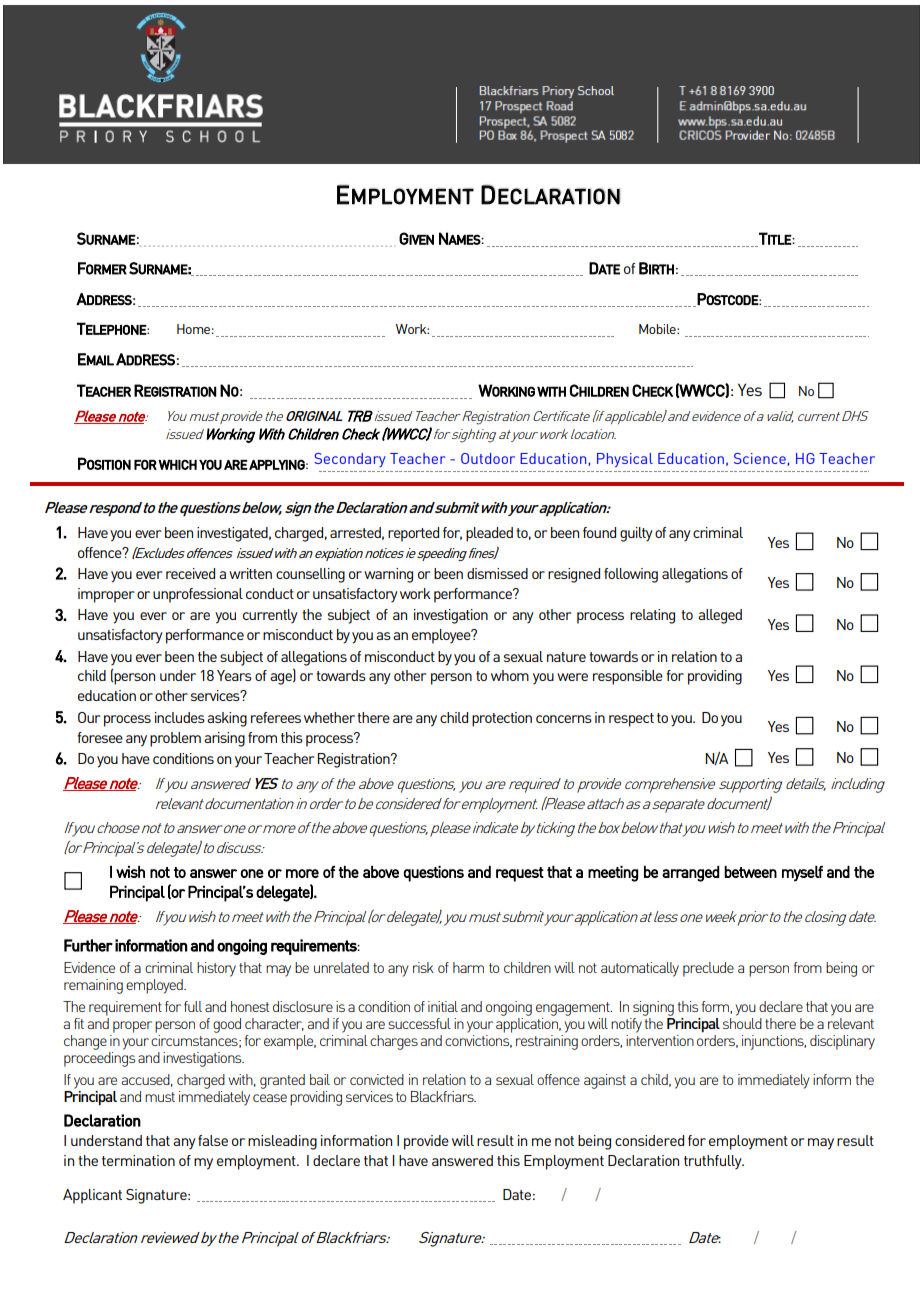  What do you see at coordinates (177, 464) in the document?
I see `WHICH` at bounding box center [177, 464].
